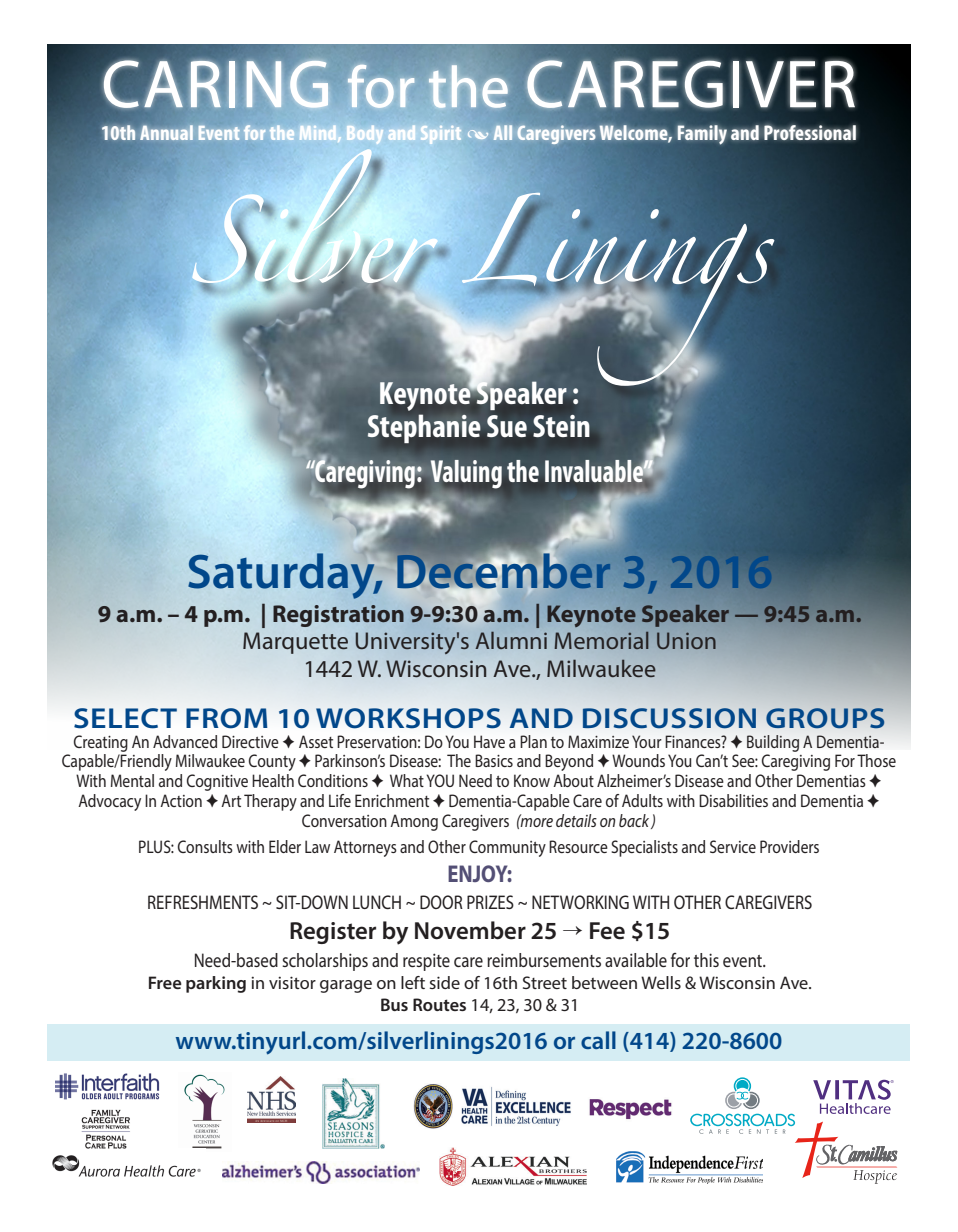 The height and width of the image is (1232, 958). What do you see at coordinates (216, 984) in the image?
I see `parking` at bounding box center [216, 984].
